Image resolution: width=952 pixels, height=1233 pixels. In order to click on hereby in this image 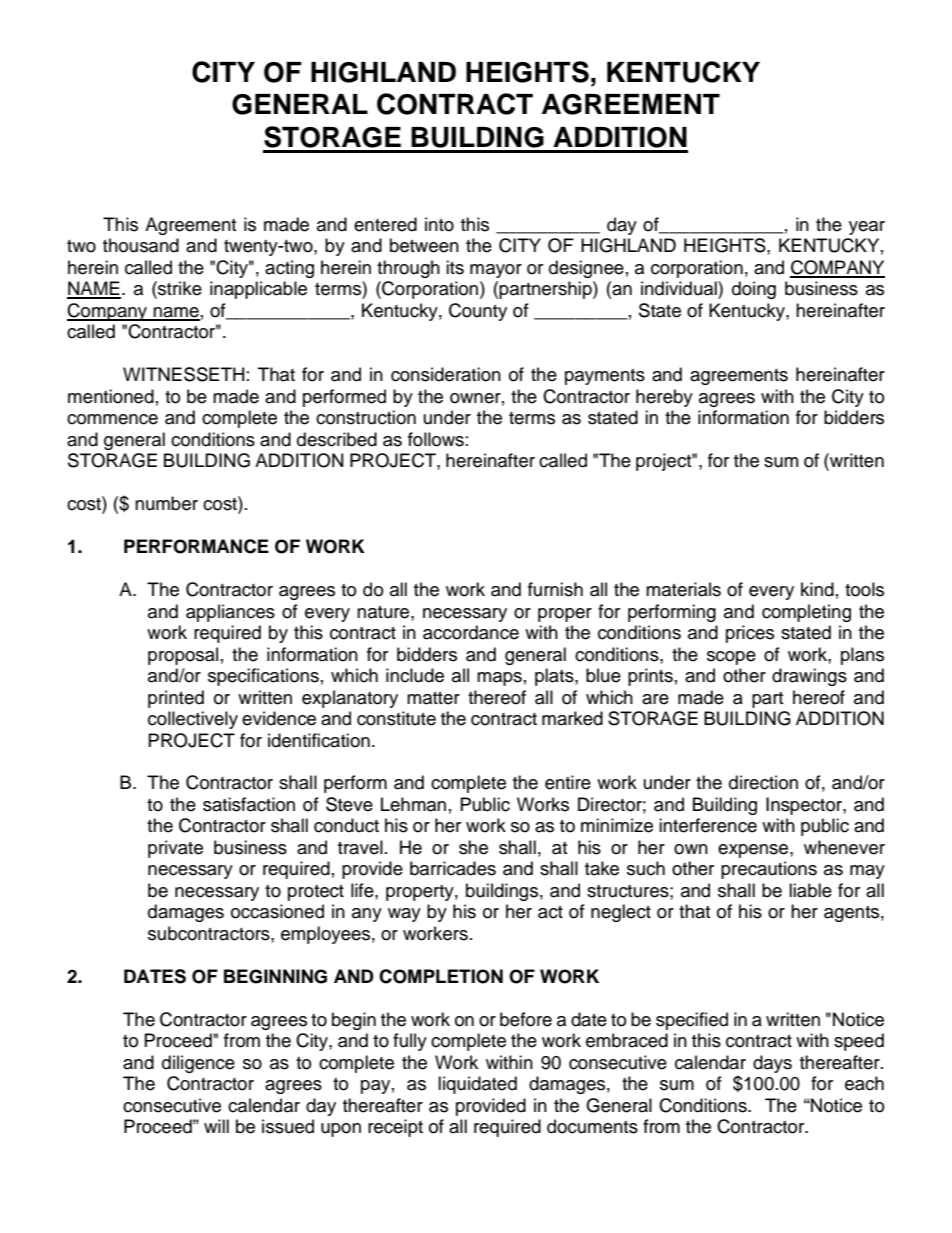, I will do `click(664, 398)`.
